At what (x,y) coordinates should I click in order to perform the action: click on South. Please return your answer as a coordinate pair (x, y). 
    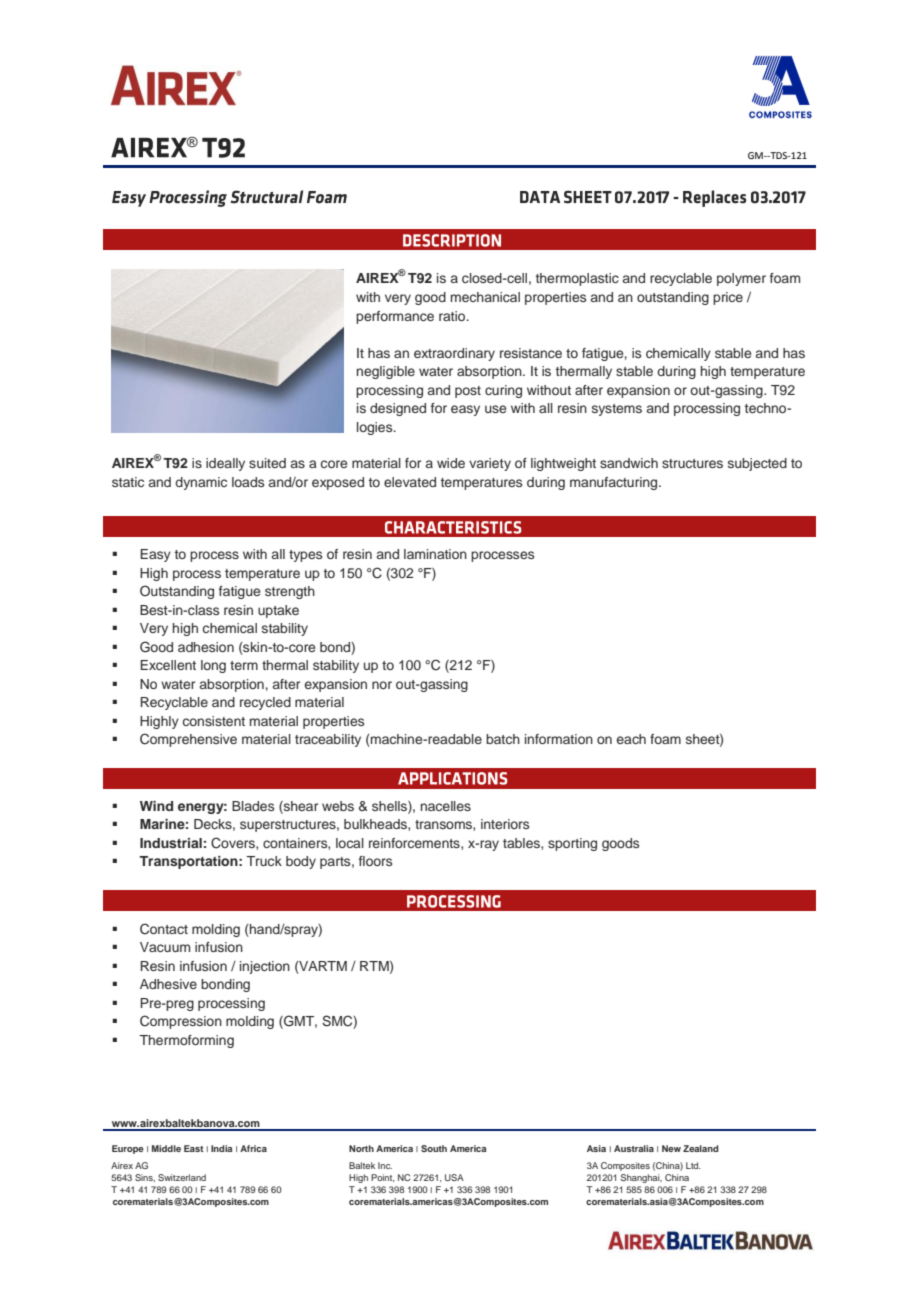
    Looking at the image, I should click on (434, 1148).
